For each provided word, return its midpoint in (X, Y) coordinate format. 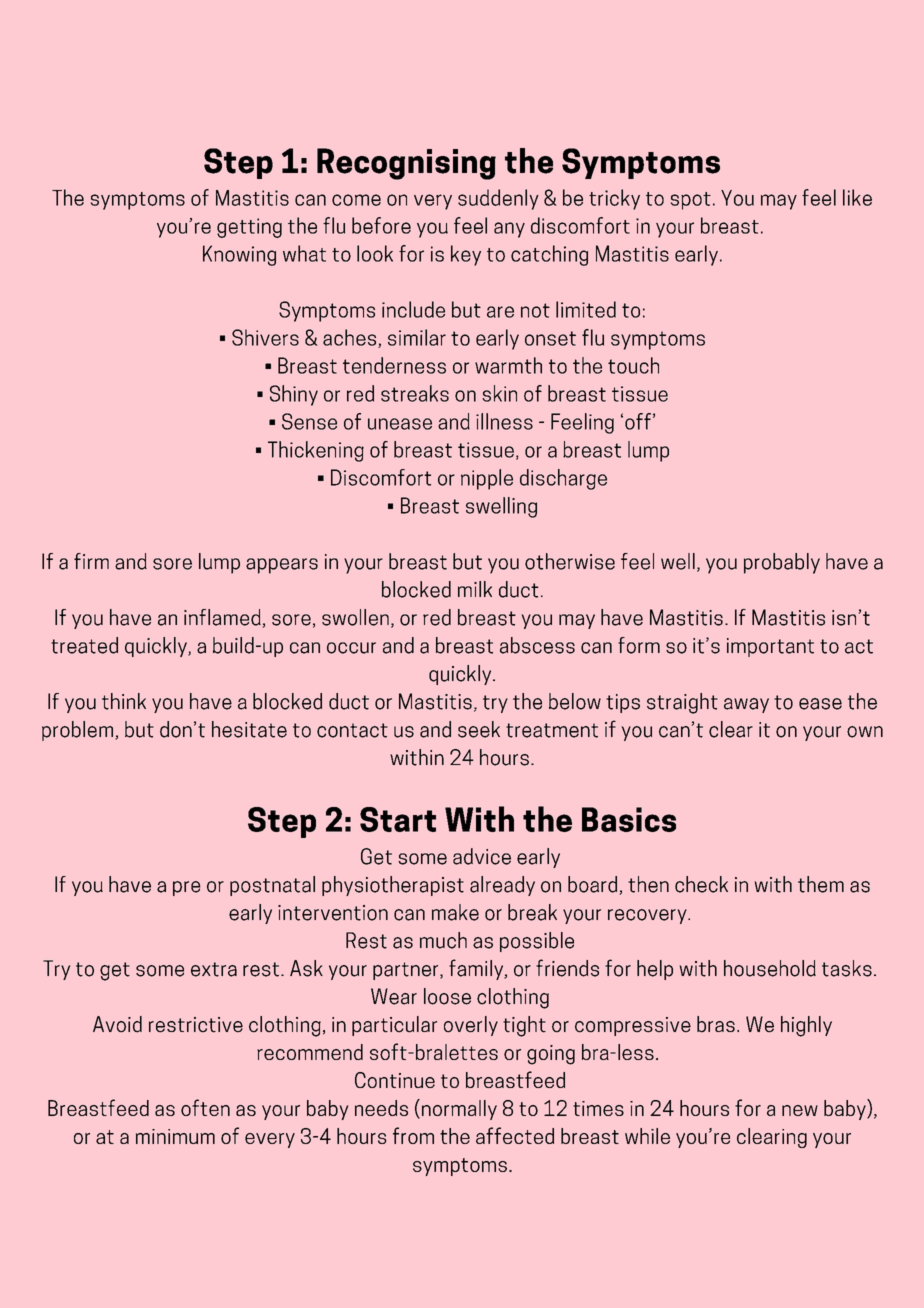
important (770, 647)
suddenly (498, 199)
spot (690, 201)
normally (459, 1110)
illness (504, 421)
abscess (537, 645)
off (638, 421)
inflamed (223, 618)
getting (249, 228)
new (800, 1110)
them (821, 884)
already (502, 886)
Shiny (294, 395)
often (205, 1107)
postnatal (272, 886)
